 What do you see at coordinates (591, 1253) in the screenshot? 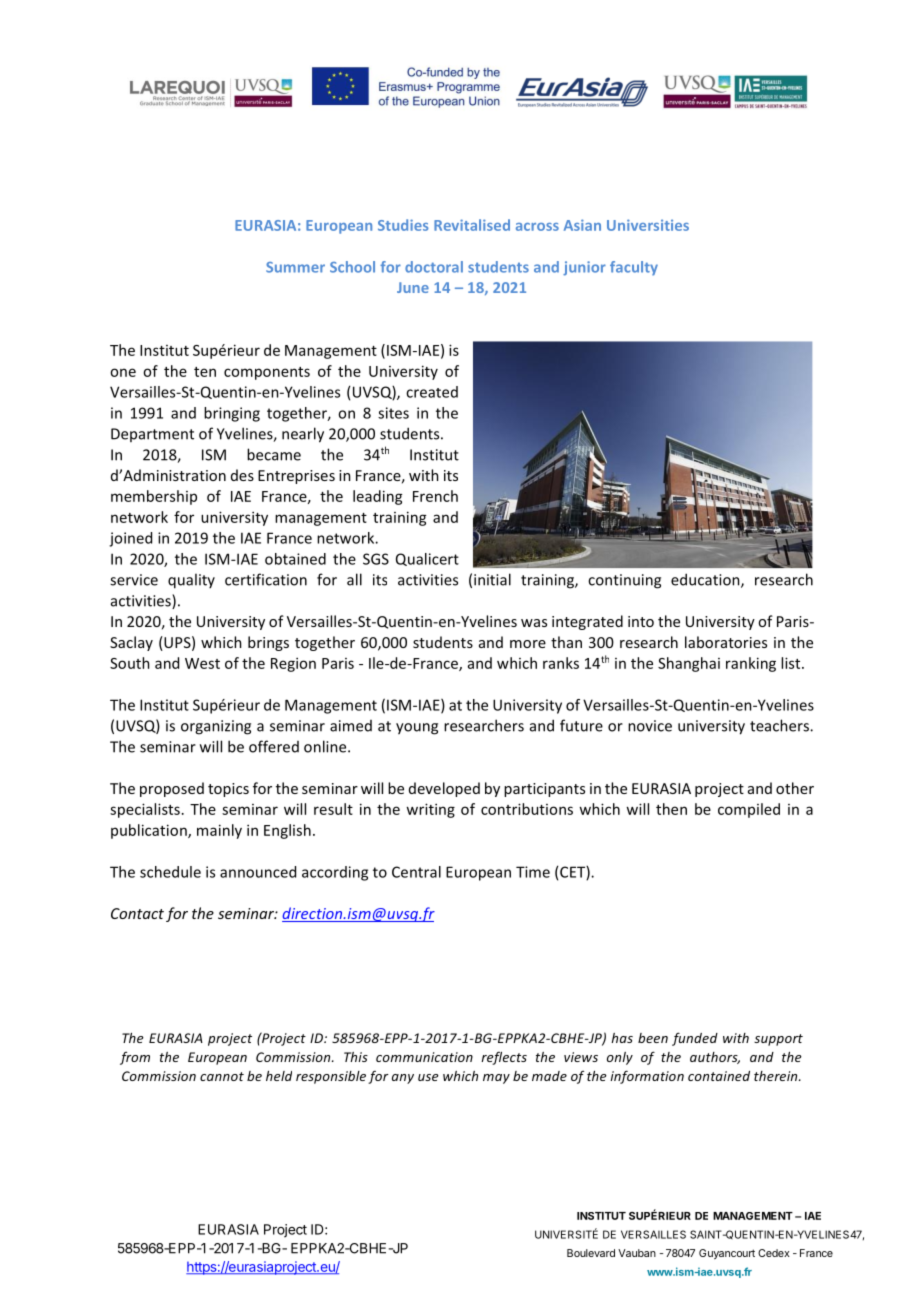
I see `Boulevard` at bounding box center [591, 1253].
